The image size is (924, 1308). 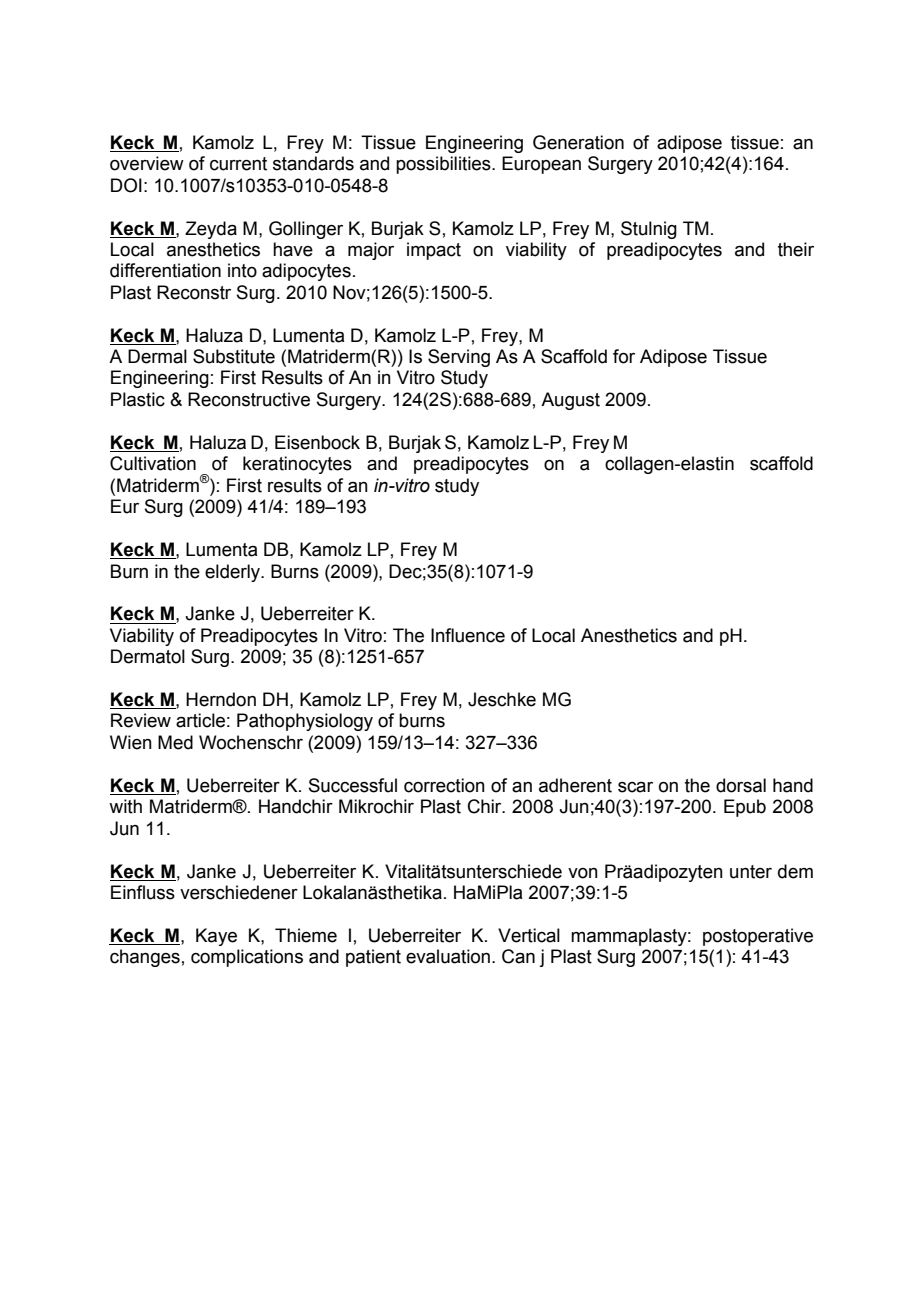 What do you see at coordinates (153, 463) in the document?
I see `Cultivation` at bounding box center [153, 463].
